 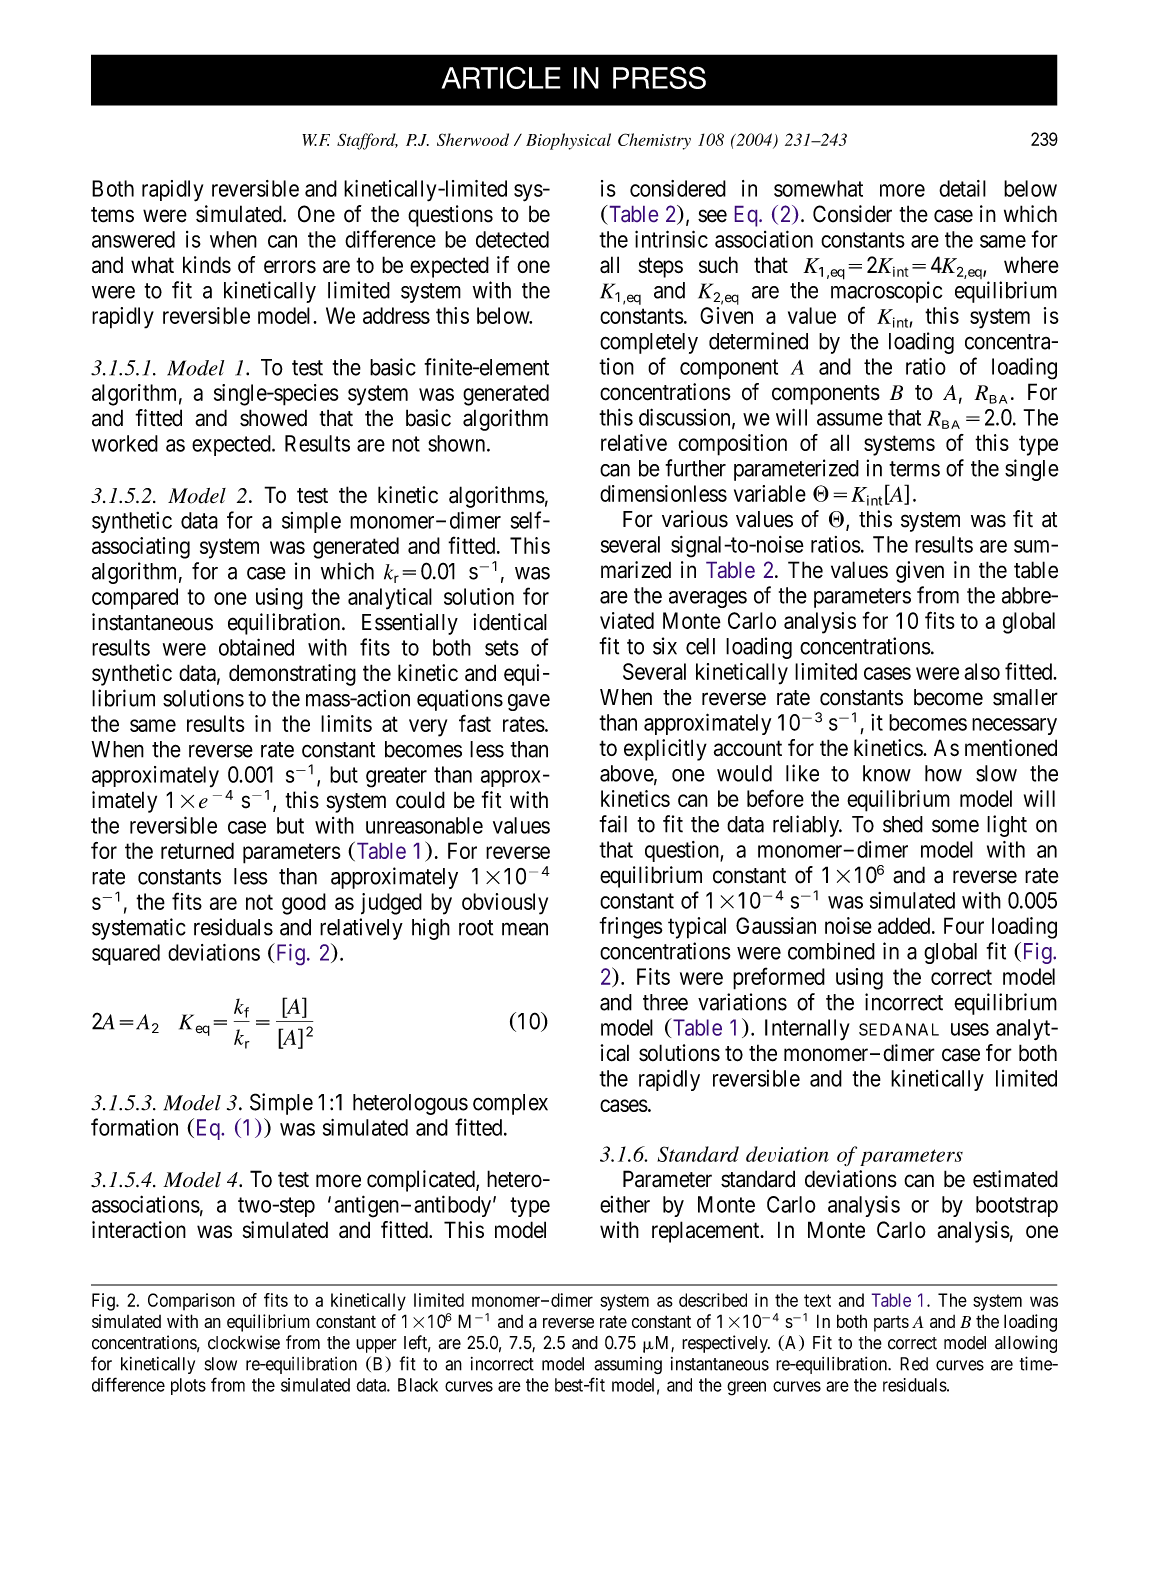 I want to click on assuming, so click(x=628, y=1365).
